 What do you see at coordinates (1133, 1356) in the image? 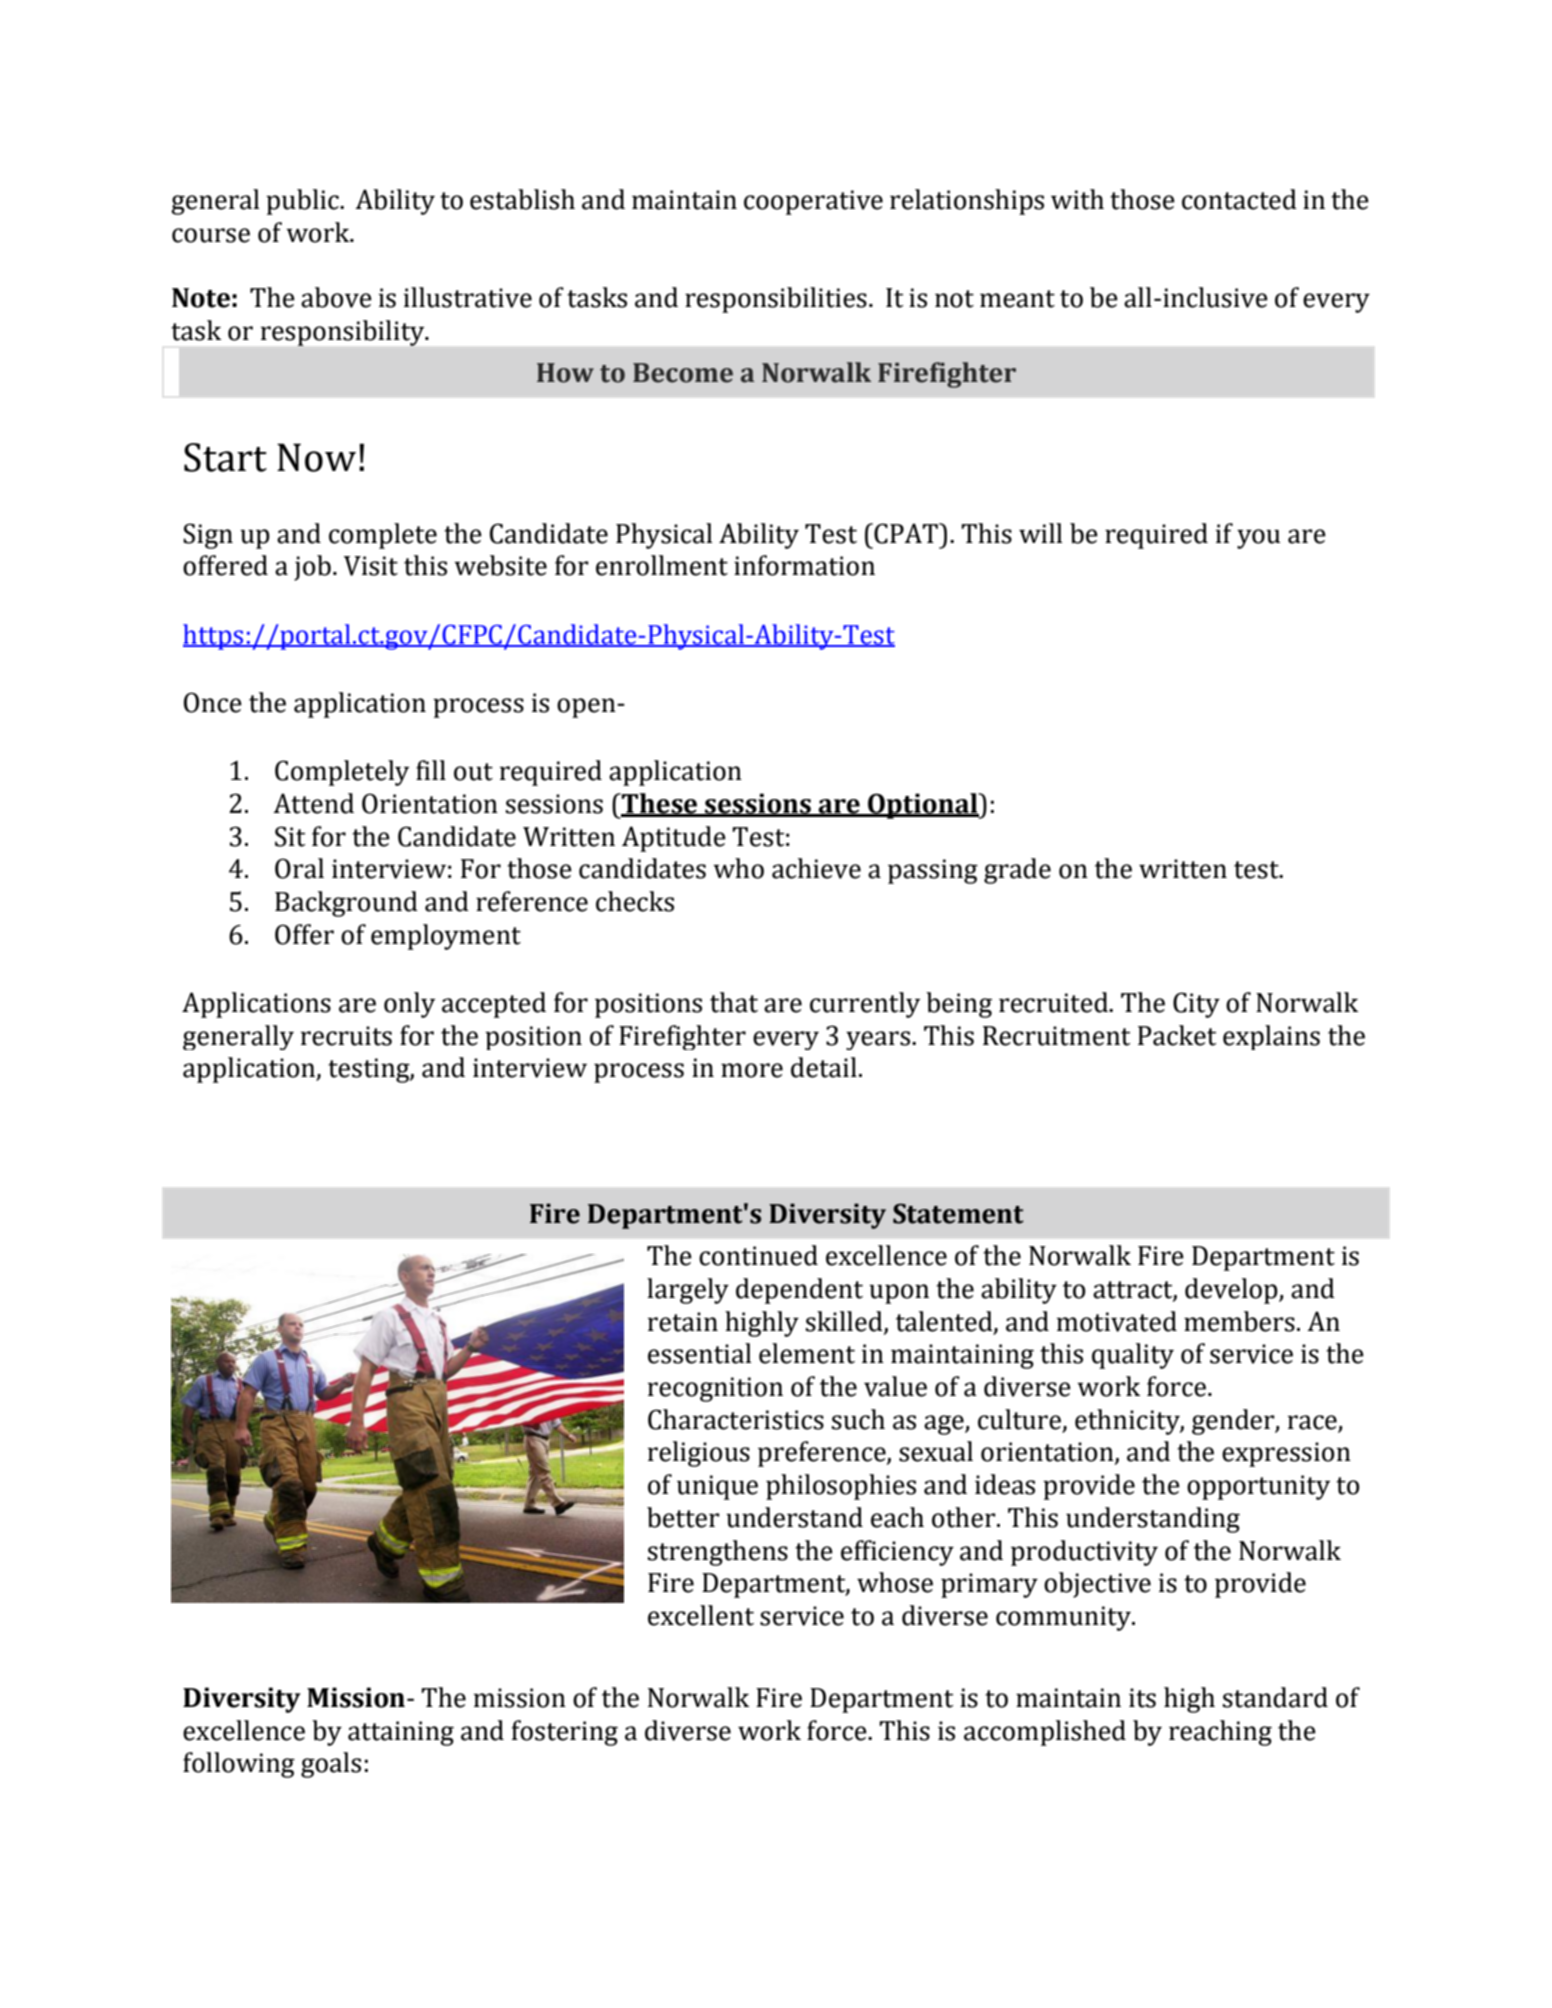
I see `quality` at bounding box center [1133, 1356].
